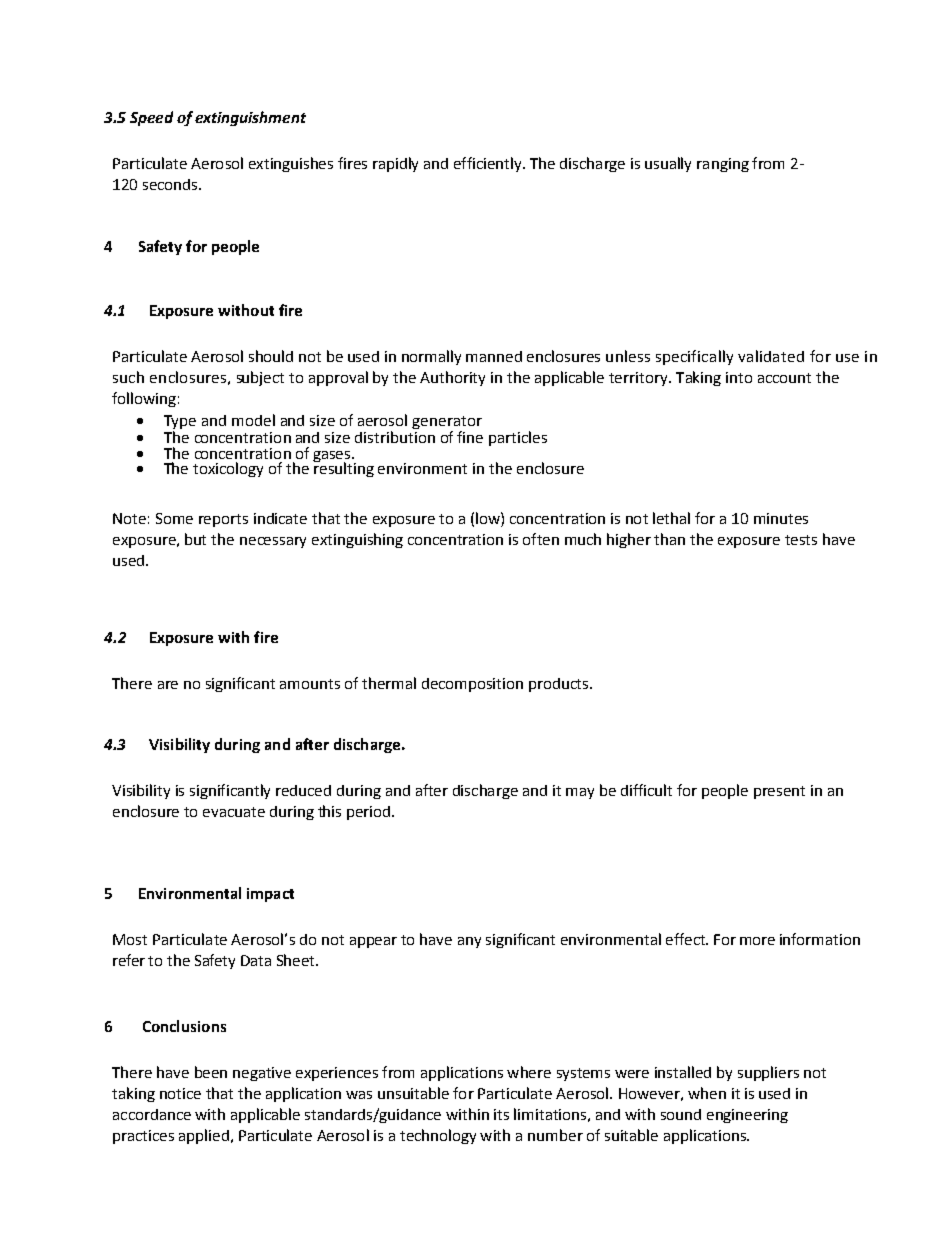  What do you see at coordinates (501, 1114) in the screenshot?
I see `its` at bounding box center [501, 1114].
